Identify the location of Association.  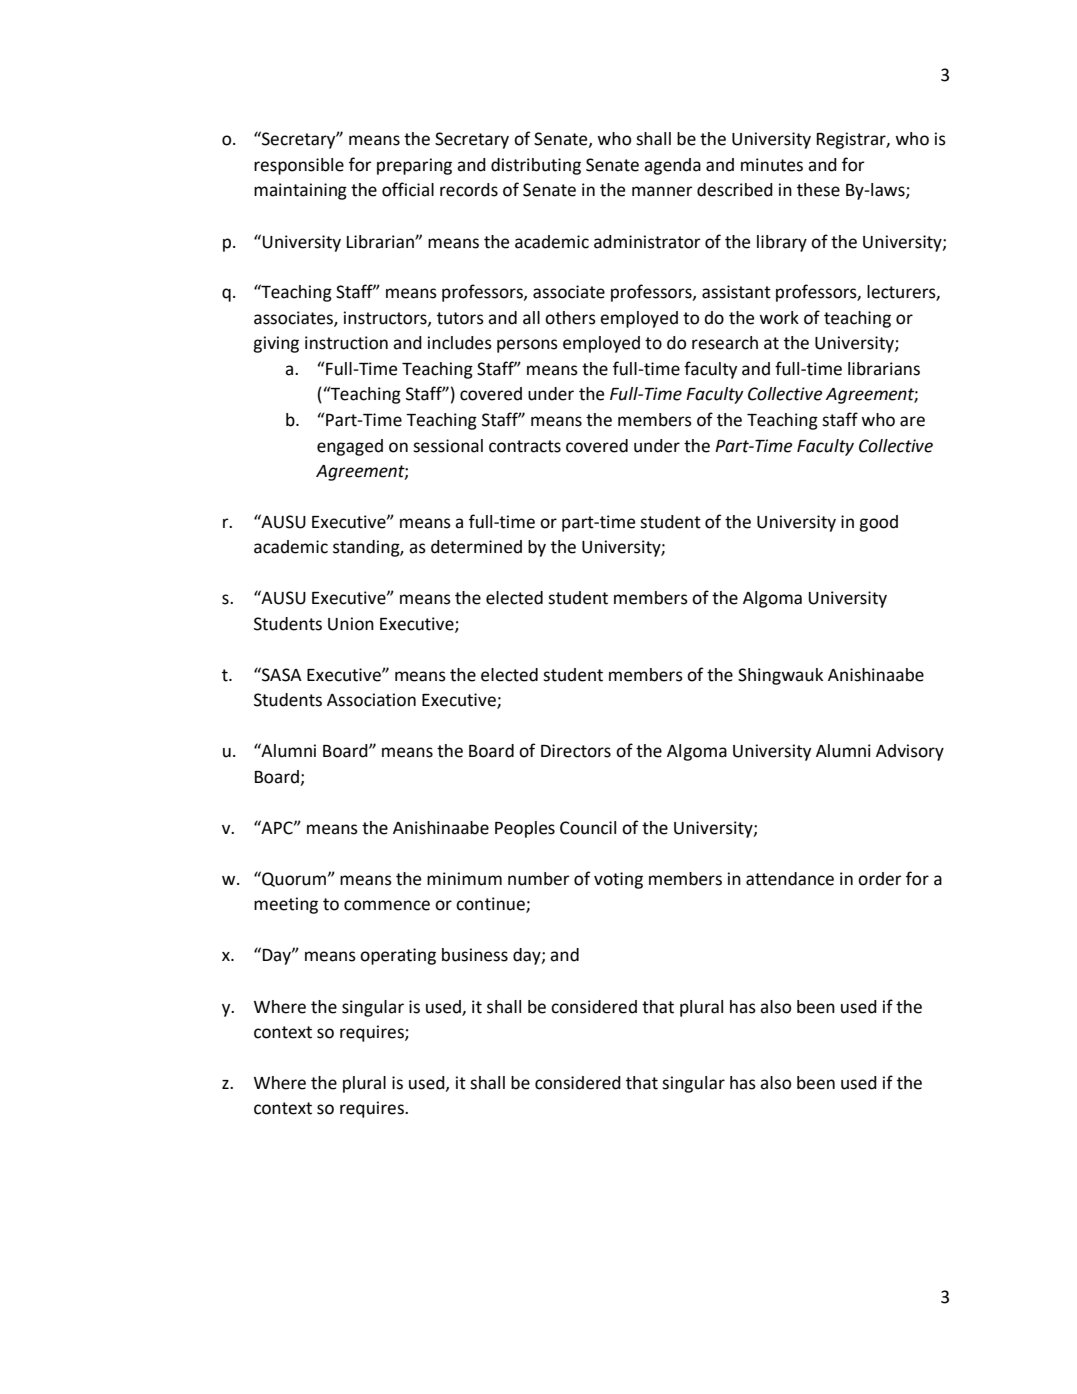
(371, 700).
